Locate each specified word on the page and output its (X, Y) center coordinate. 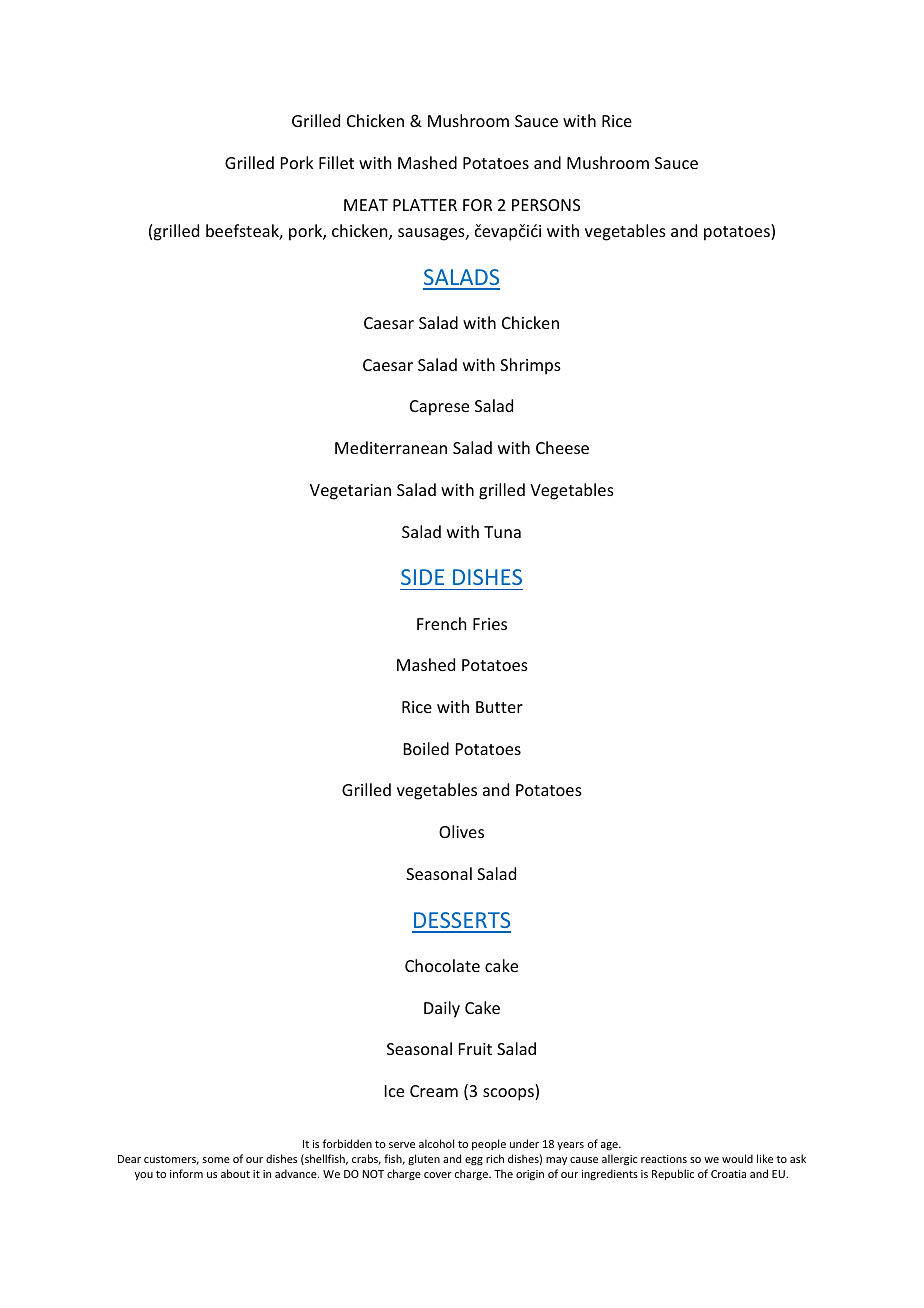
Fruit (475, 1049)
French (441, 623)
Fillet (336, 162)
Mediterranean (391, 447)
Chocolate (442, 965)
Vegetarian (350, 492)
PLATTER (425, 205)
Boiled (426, 748)
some (216, 1160)
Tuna (502, 532)
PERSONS (546, 205)
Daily (442, 1009)
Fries (490, 624)
